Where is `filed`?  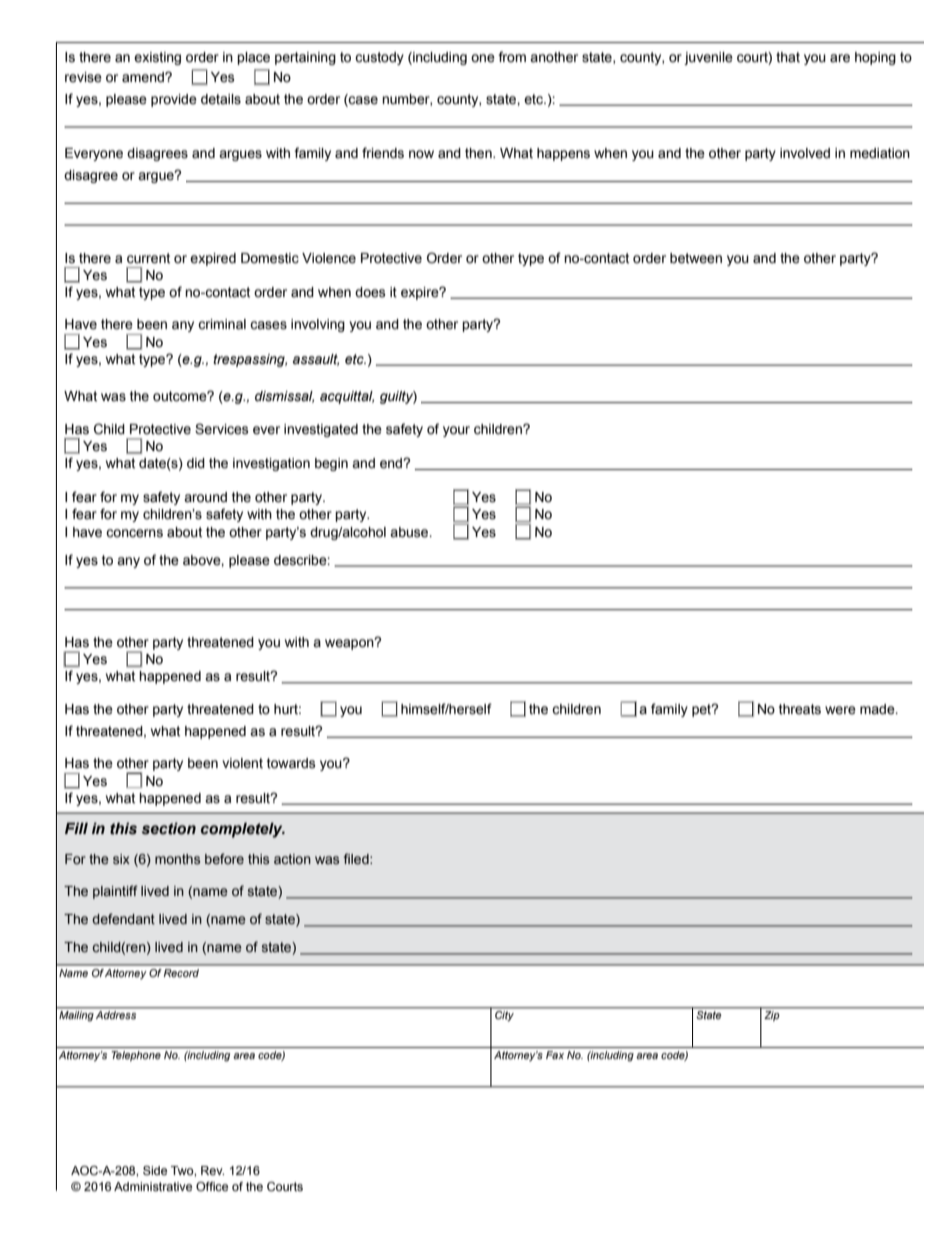 filed is located at coordinates (357, 859).
